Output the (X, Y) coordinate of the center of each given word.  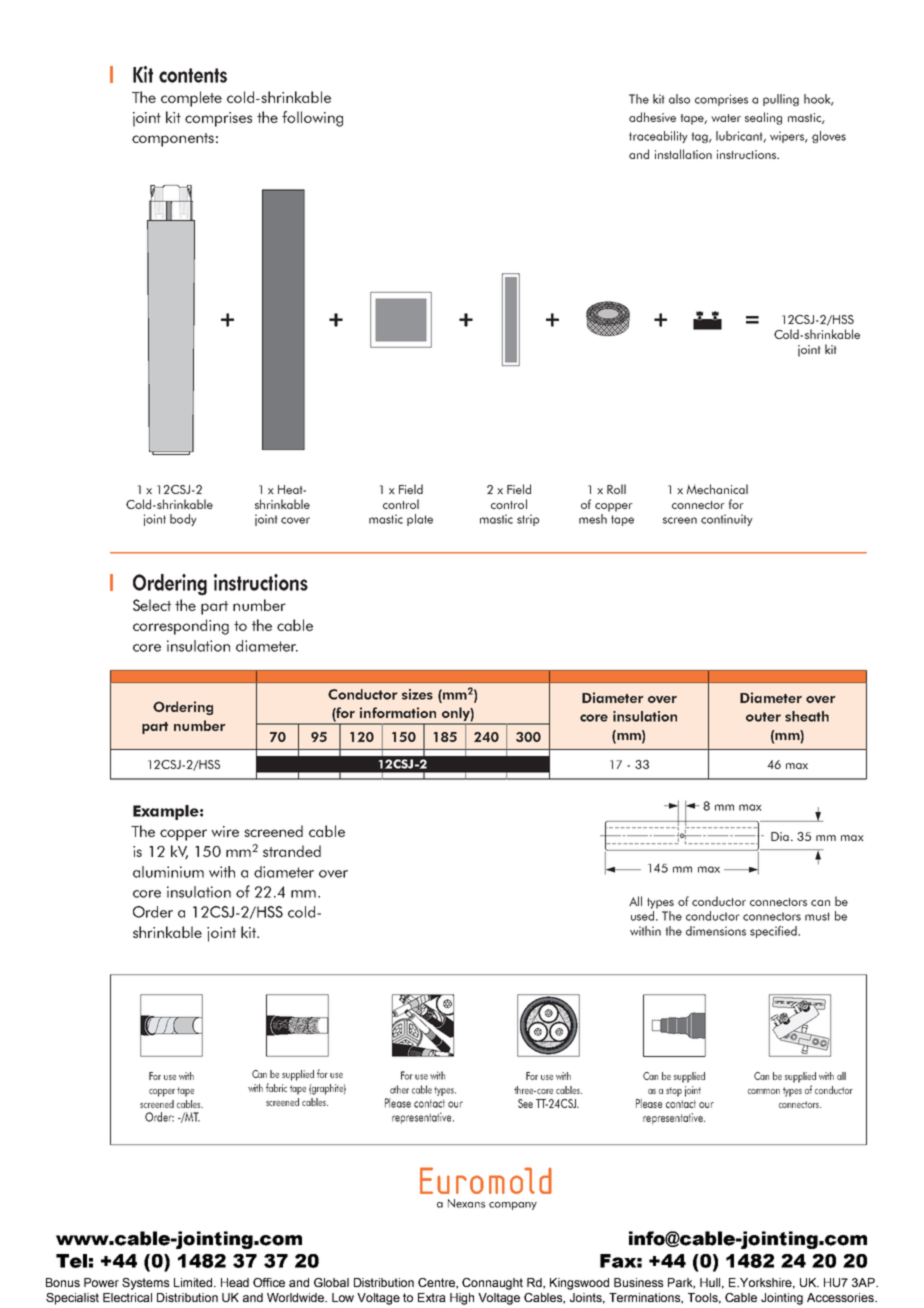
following (312, 119)
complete (191, 99)
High (462, 1299)
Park (681, 1283)
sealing (763, 118)
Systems (145, 1284)
